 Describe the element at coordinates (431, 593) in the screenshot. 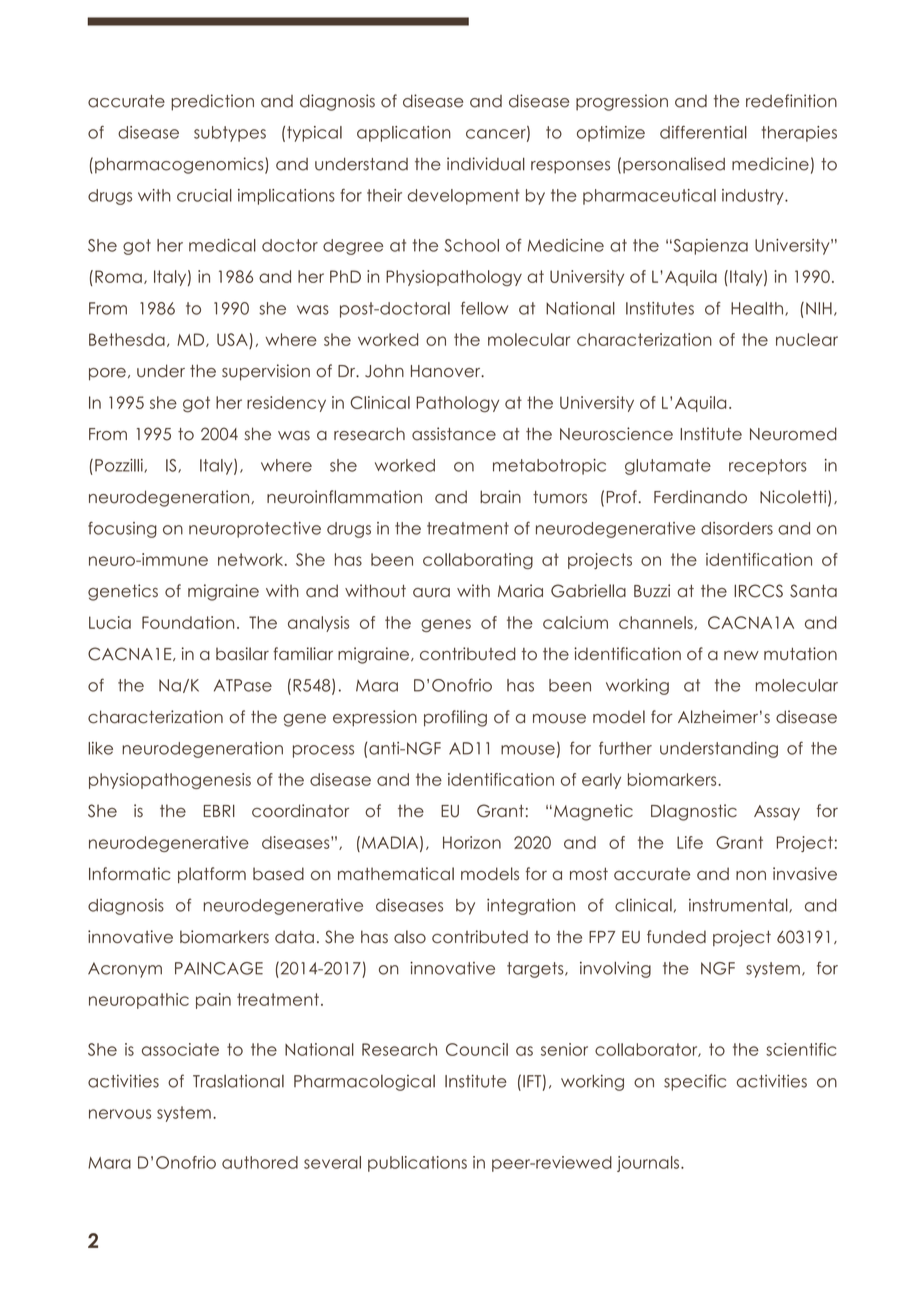

I see `aura` at that location.
